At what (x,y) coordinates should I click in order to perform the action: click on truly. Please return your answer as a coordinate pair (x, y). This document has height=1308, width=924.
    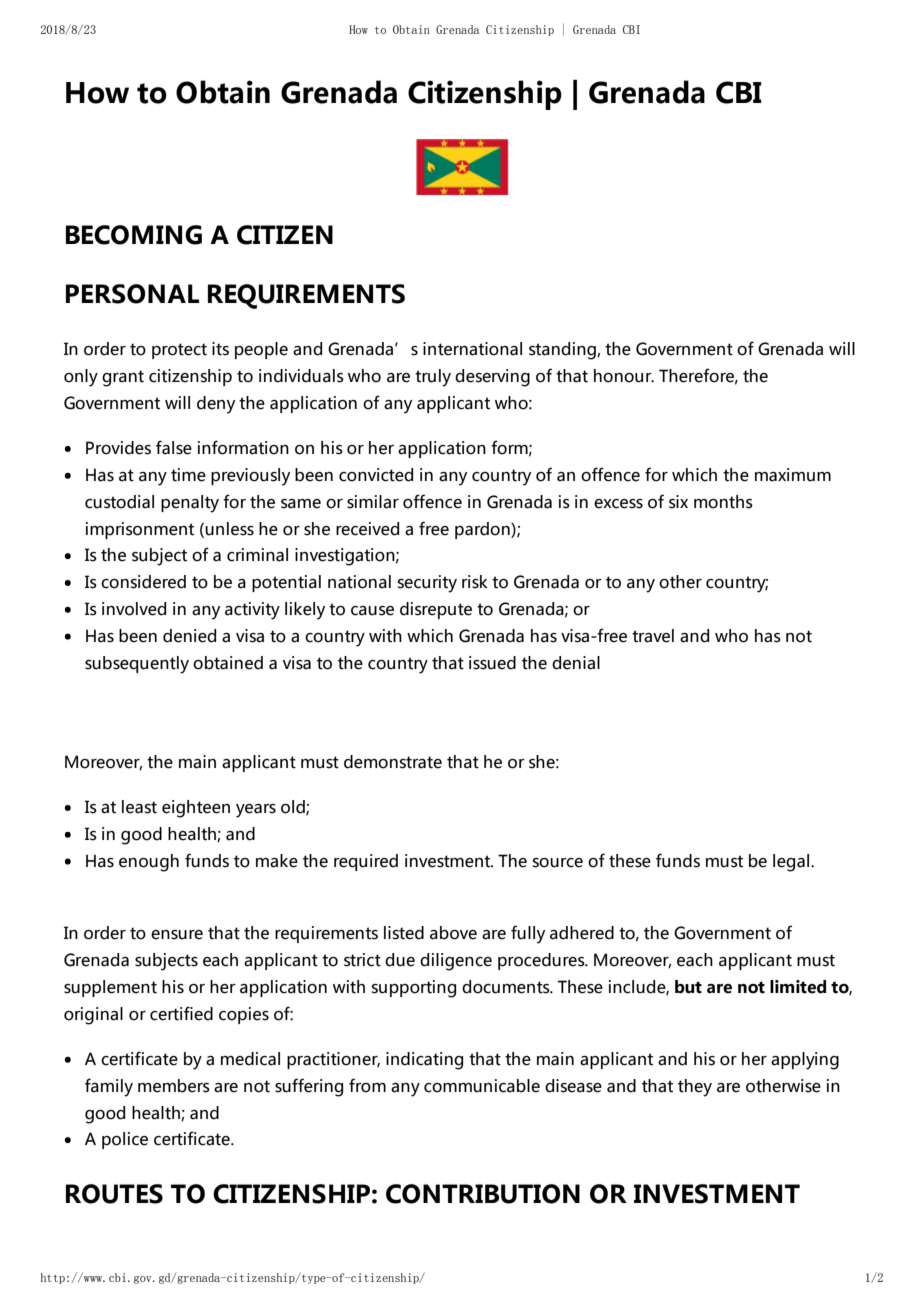
    Looking at the image, I should click on (433, 378).
